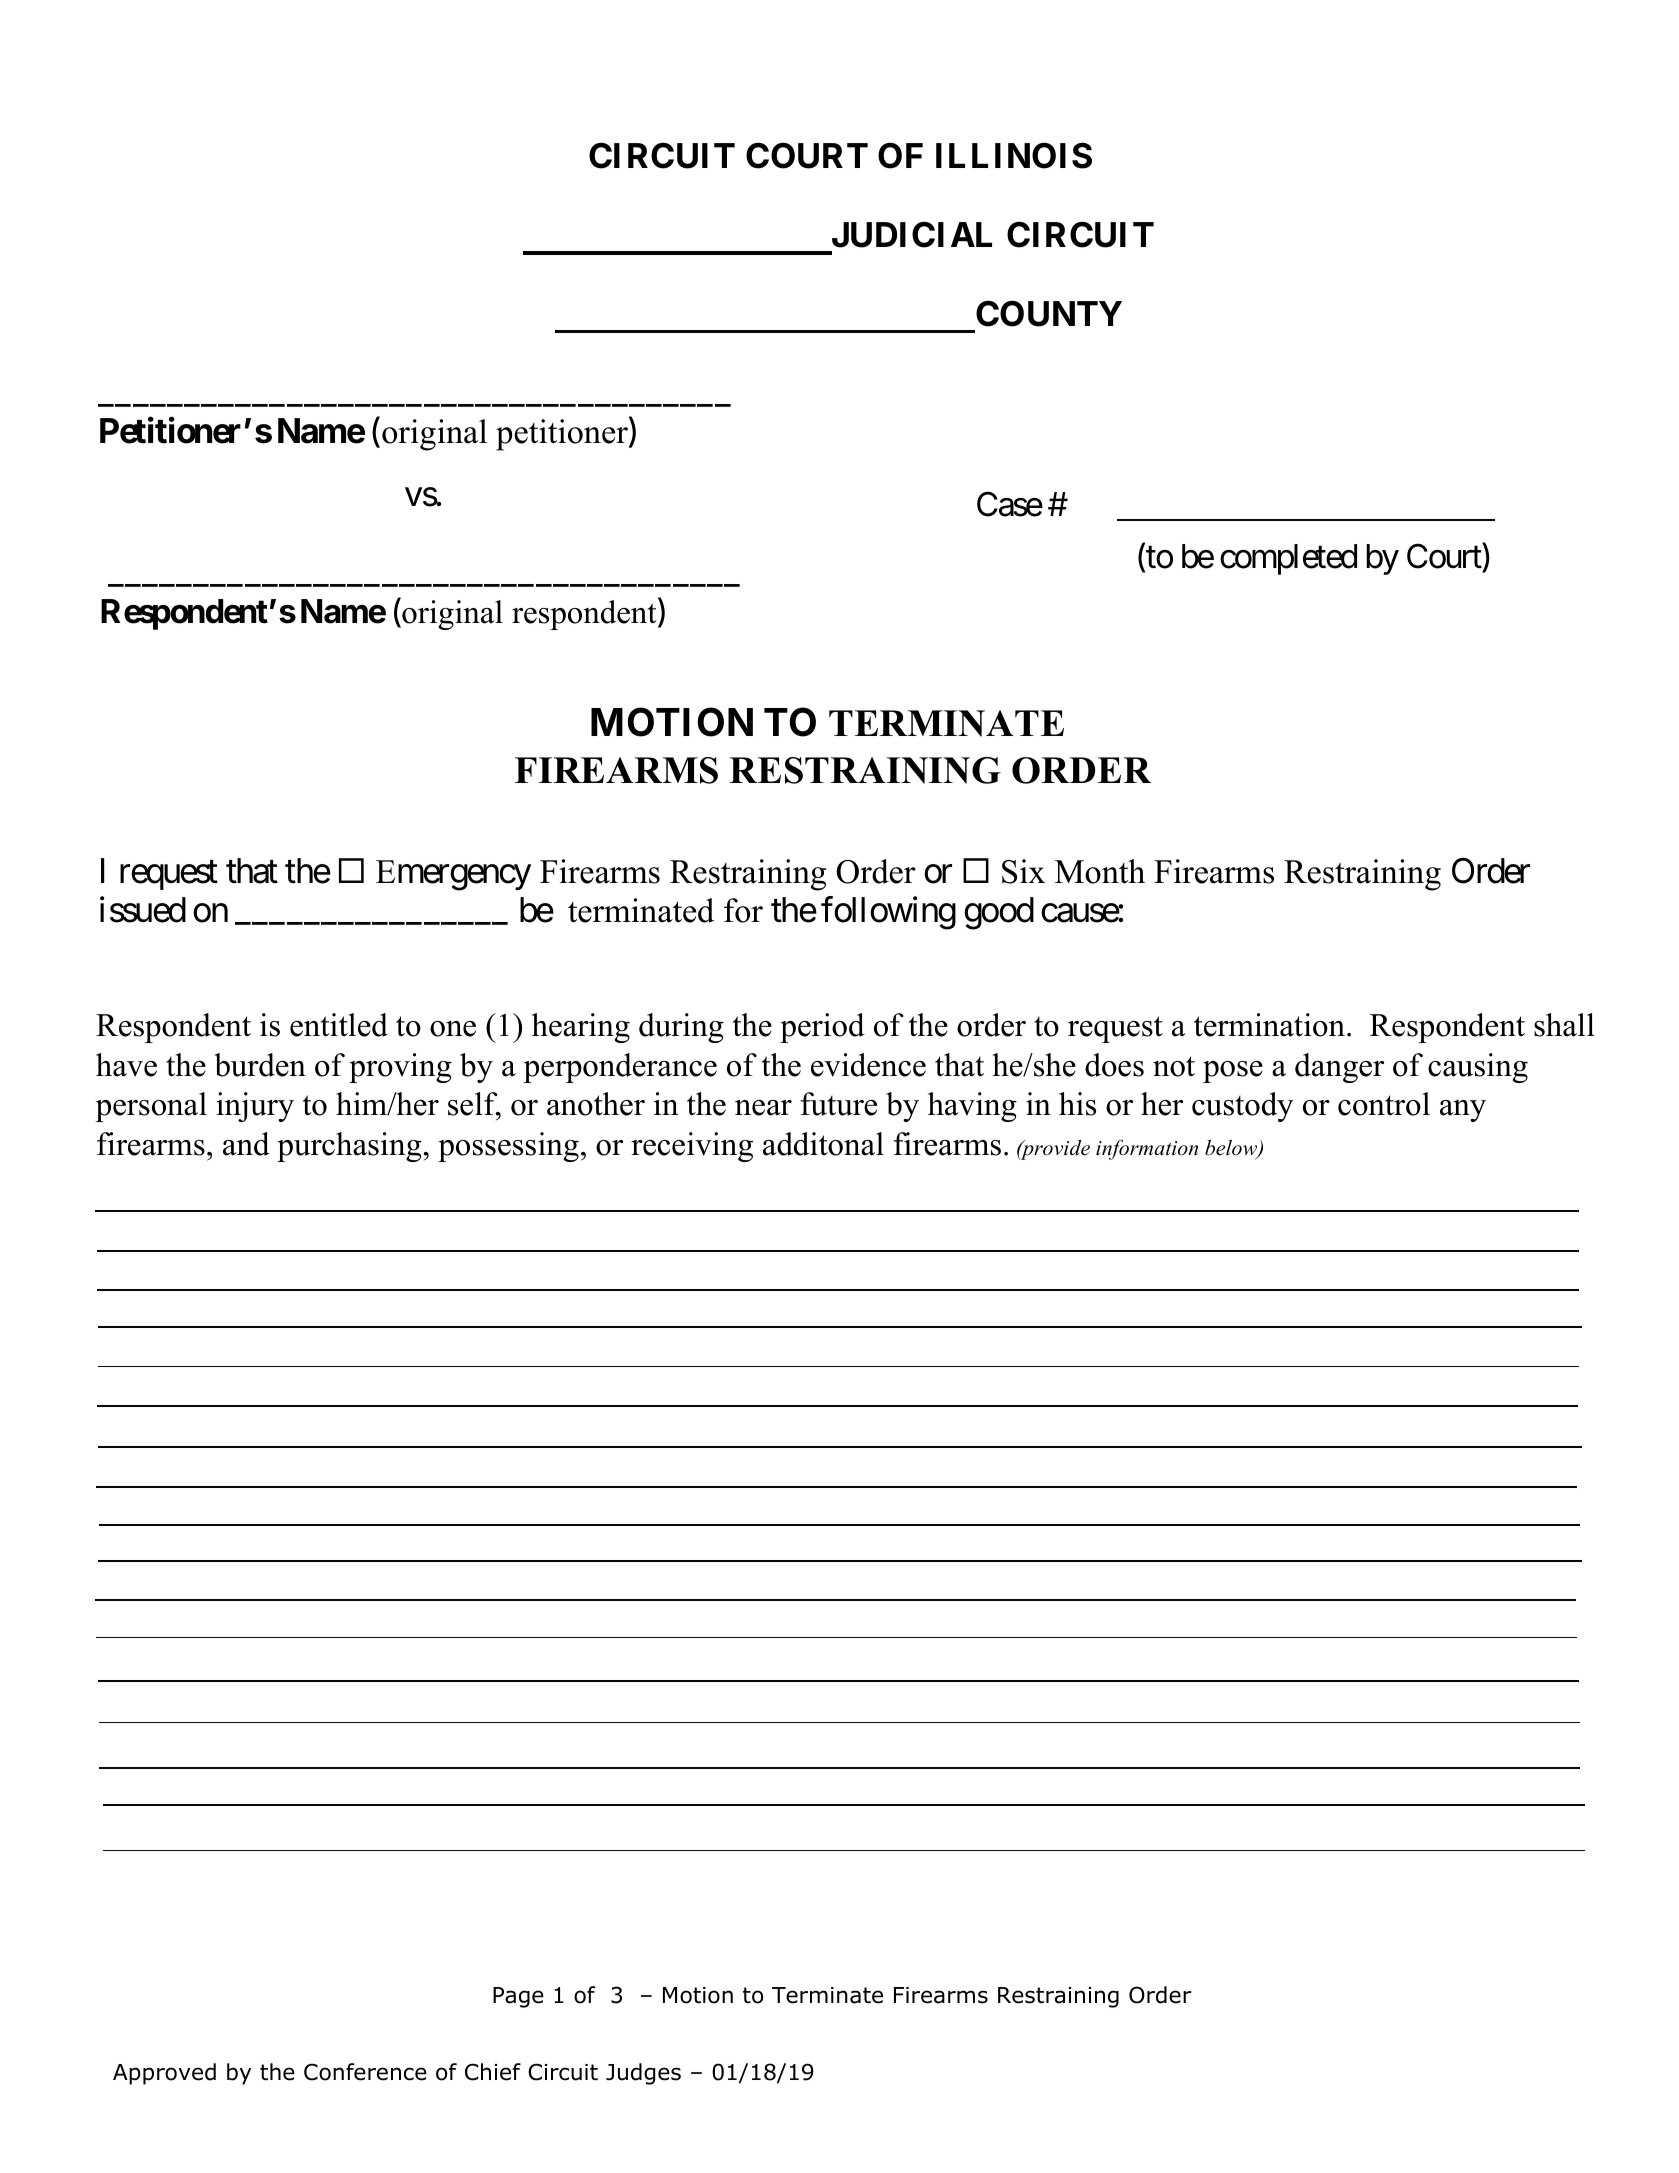  What do you see at coordinates (1384, 1104) in the page?
I see `control` at bounding box center [1384, 1104].
